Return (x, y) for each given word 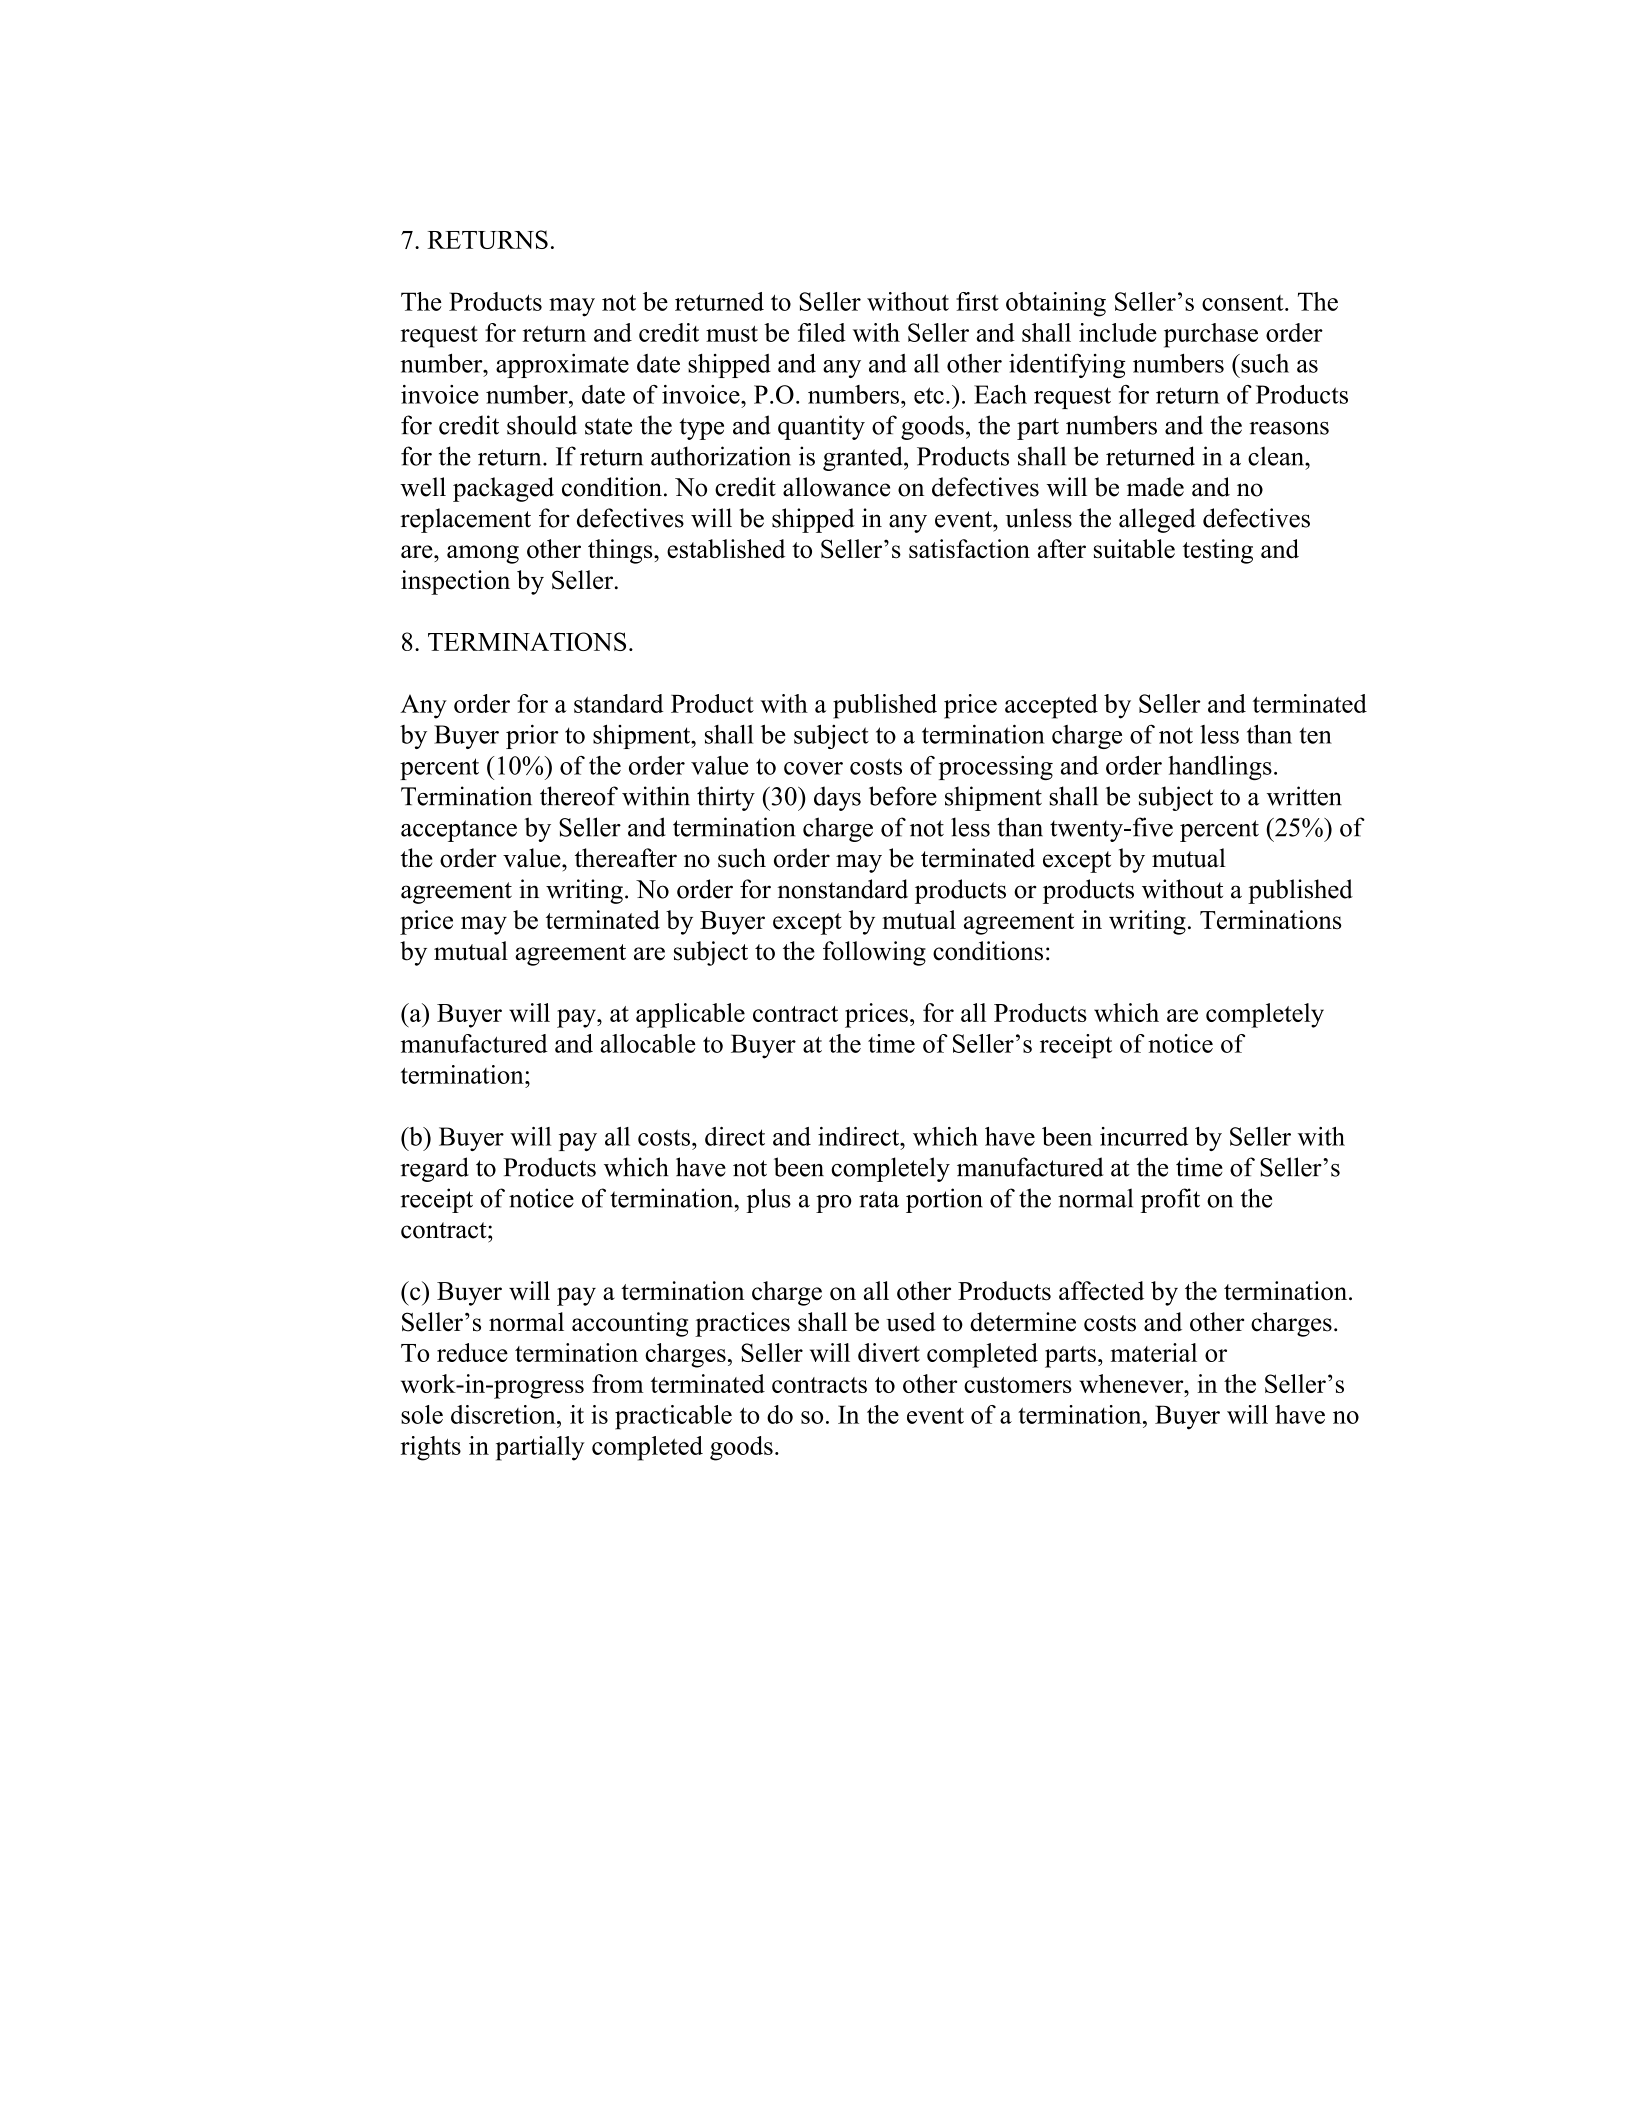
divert (889, 1352)
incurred (1144, 1136)
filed (822, 332)
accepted (1051, 706)
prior (532, 736)
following (874, 953)
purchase (1211, 335)
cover (813, 768)
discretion (504, 1414)
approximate (562, 365)
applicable (690, 1015)
